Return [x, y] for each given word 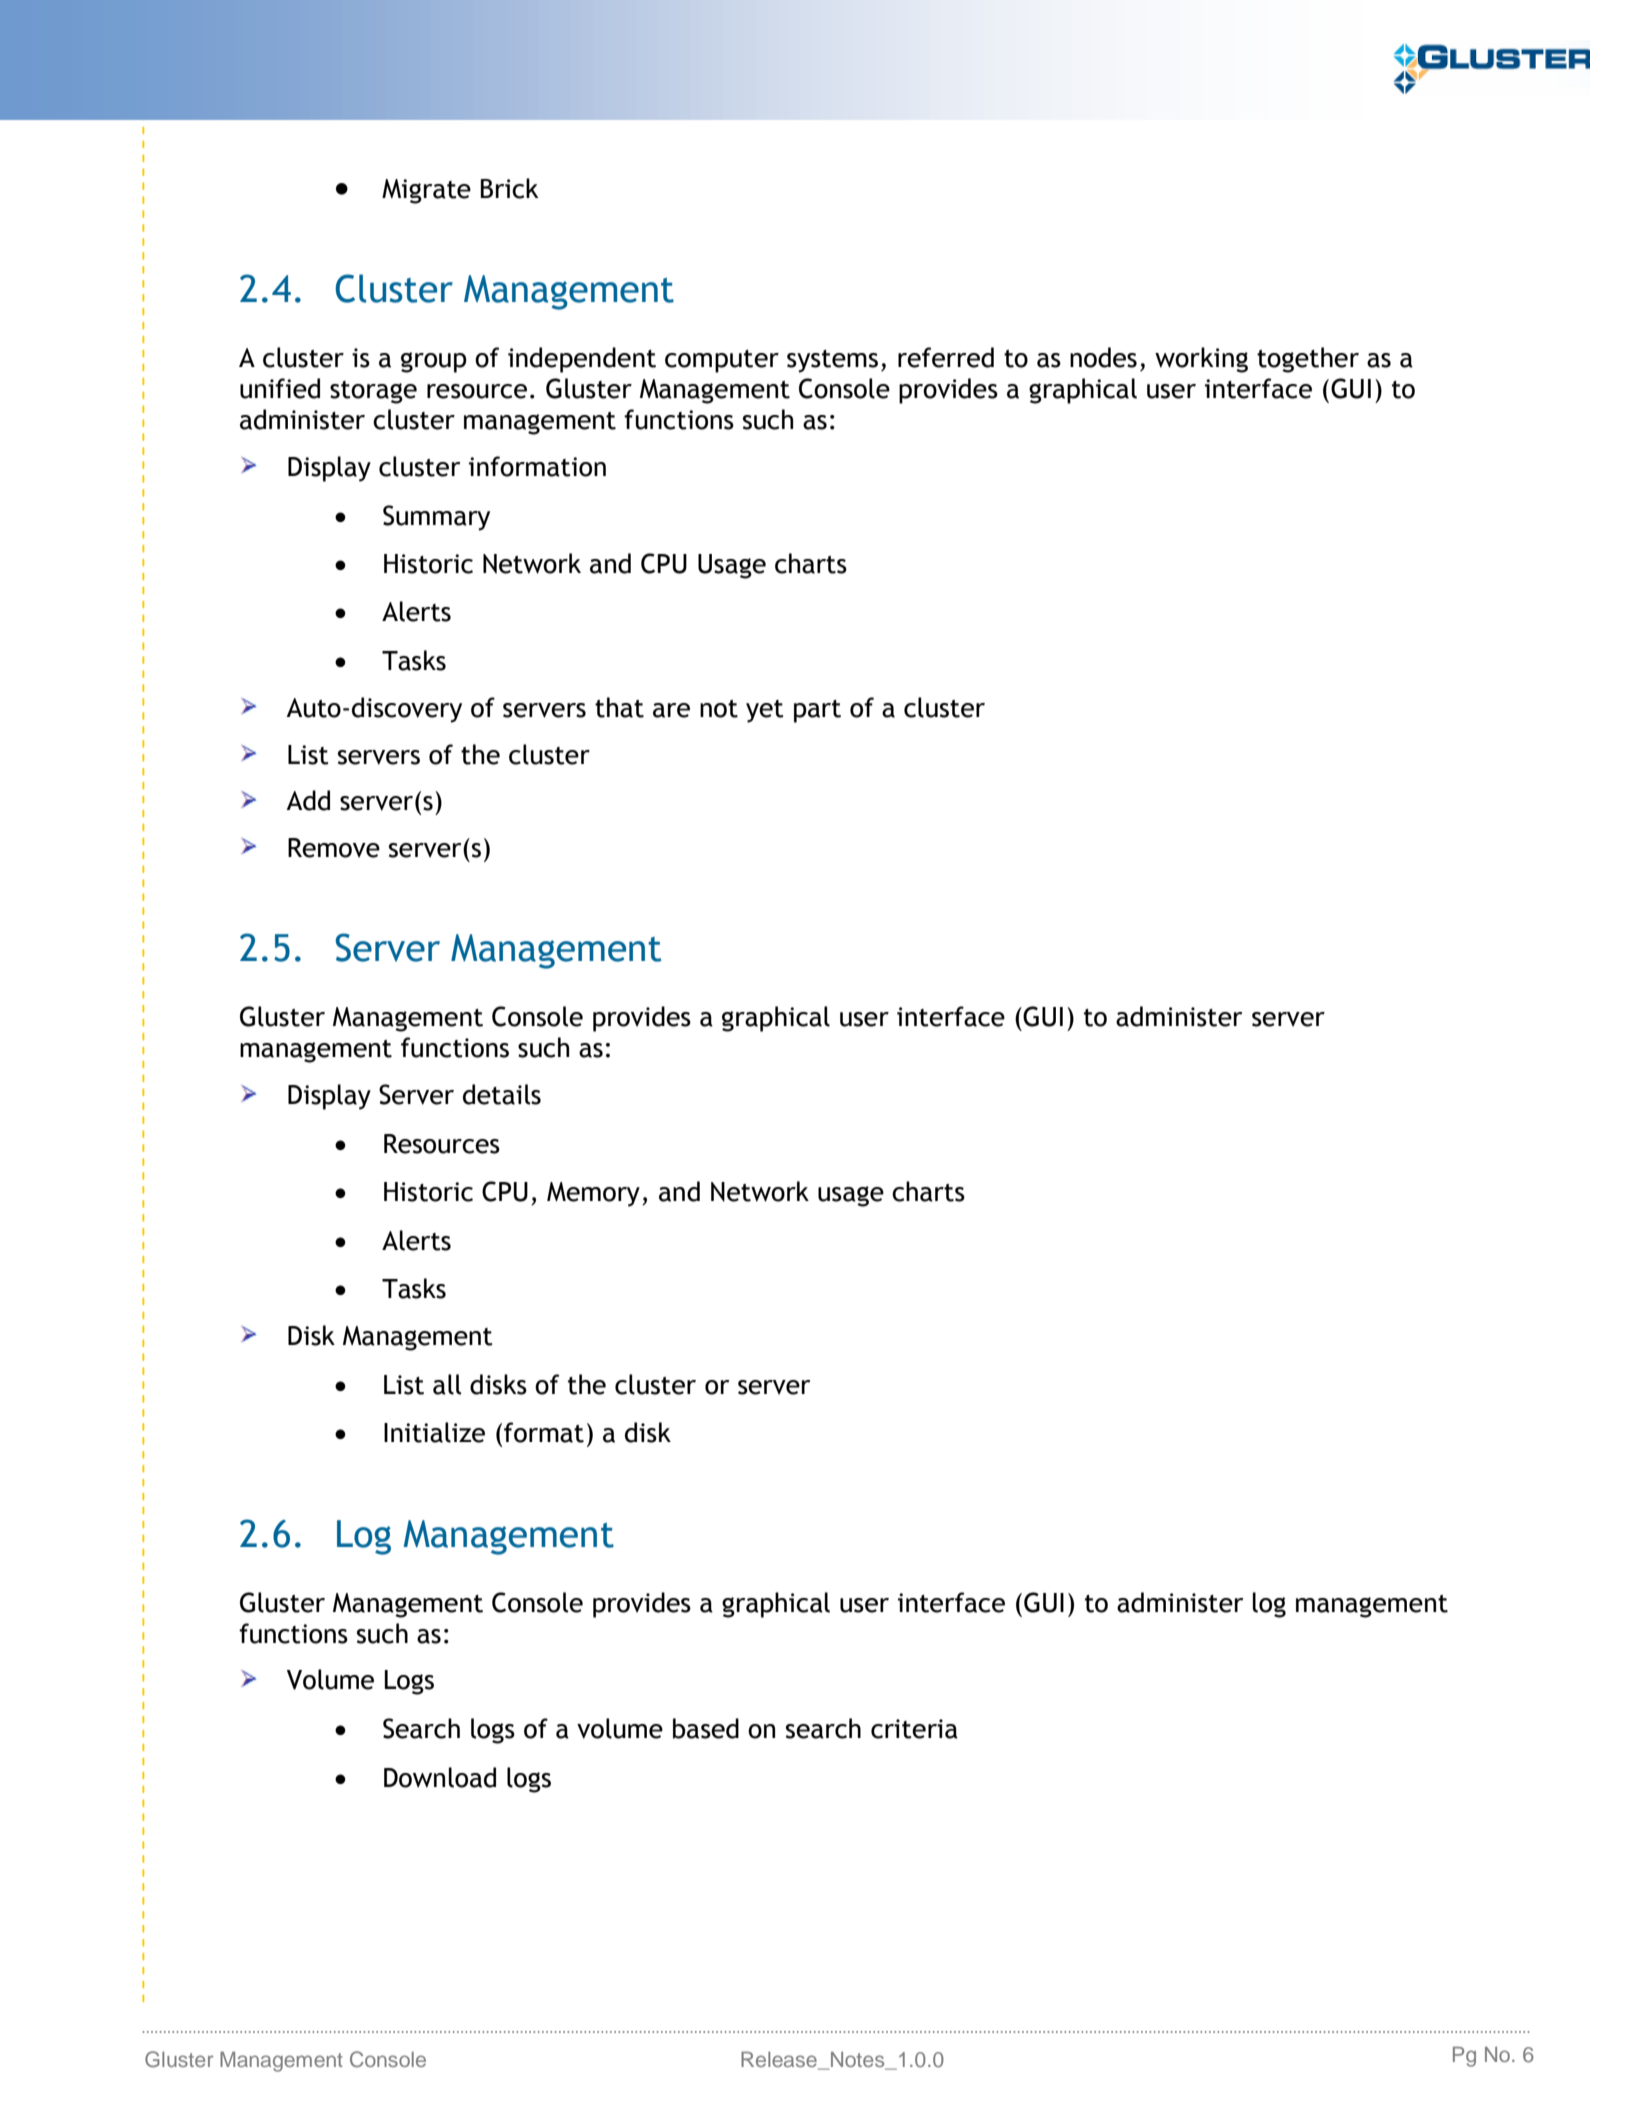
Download [440, 1777]
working [1201, 360]
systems [832, 361]
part [817, 711]
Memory [593, 1194]
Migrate [426, 191]
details [502, 1094]
